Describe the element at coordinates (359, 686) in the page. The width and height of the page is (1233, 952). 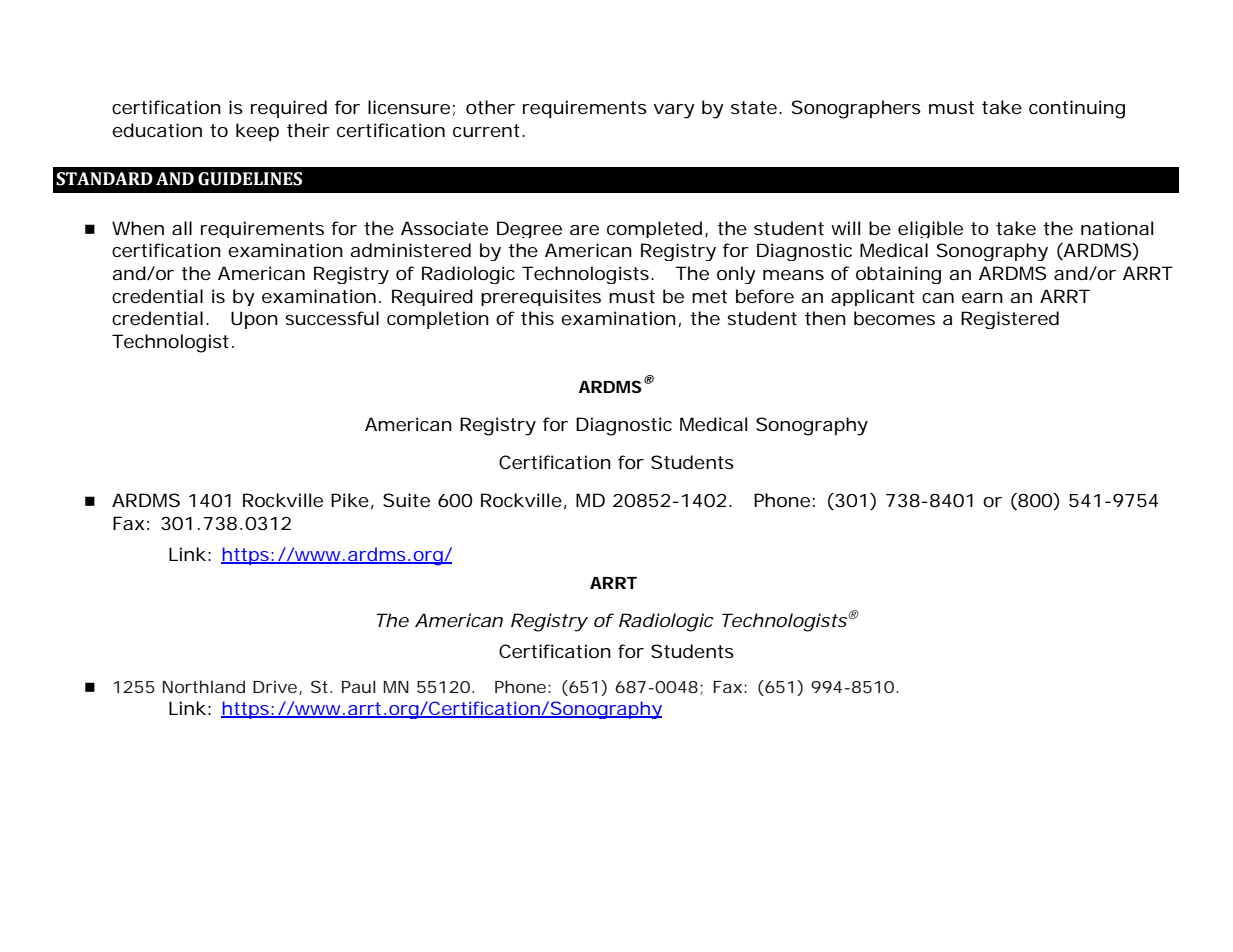
I see `Paul` at that location.
